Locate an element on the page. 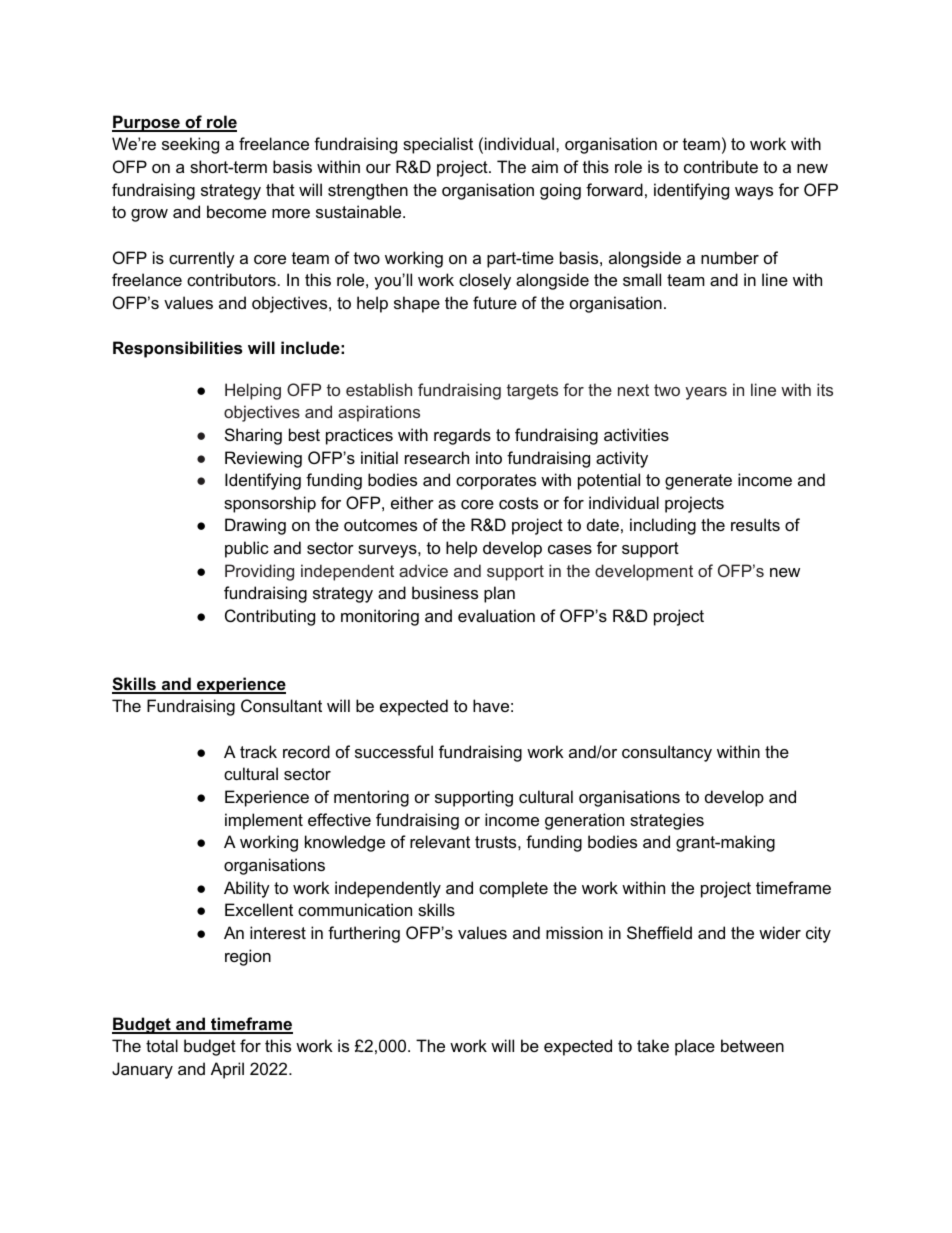  take is located at coordinates (653, 1045).
